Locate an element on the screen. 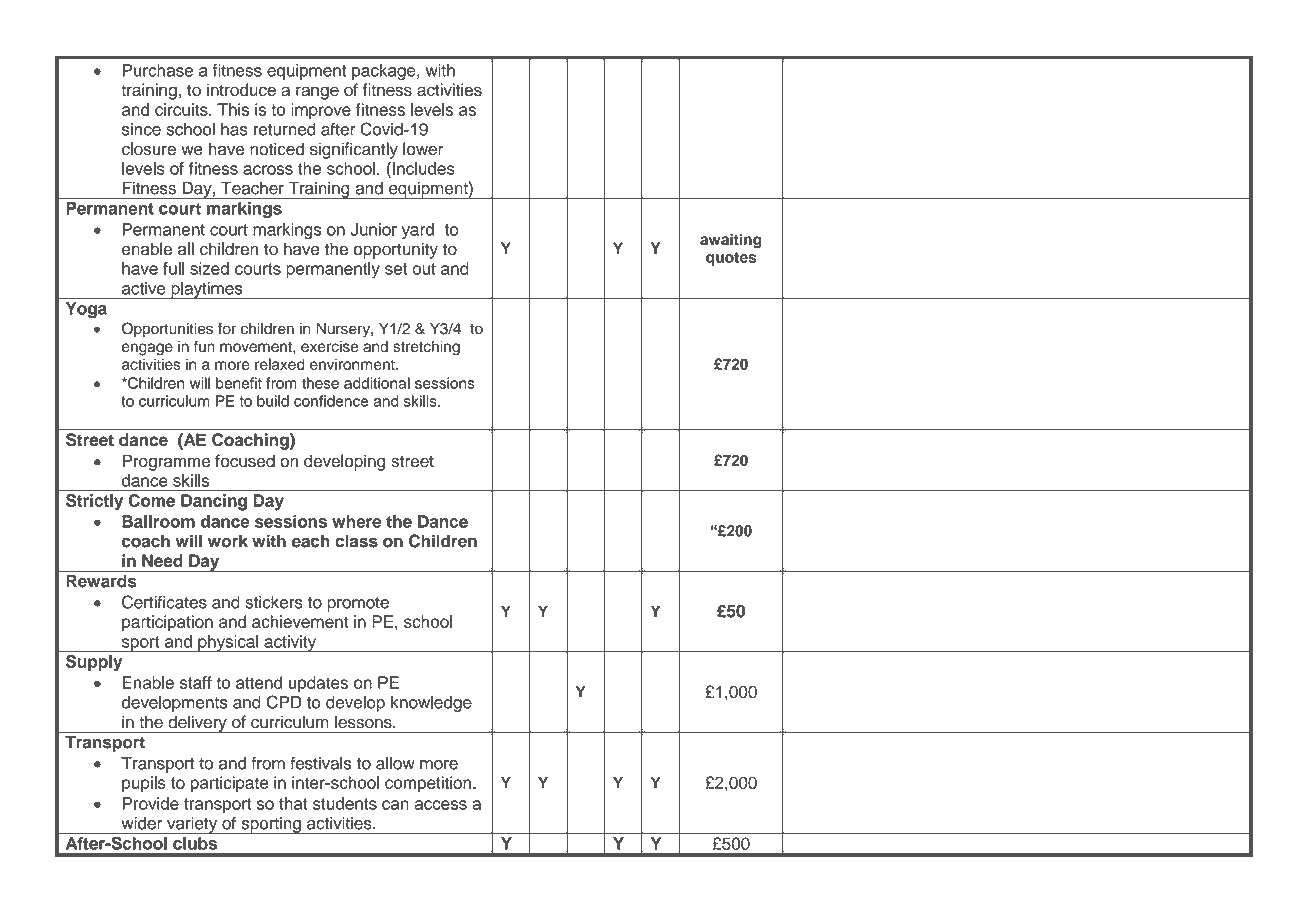 The width and height of the screenshot is (1308, 924). lower is located at coordinates (423, 149).
